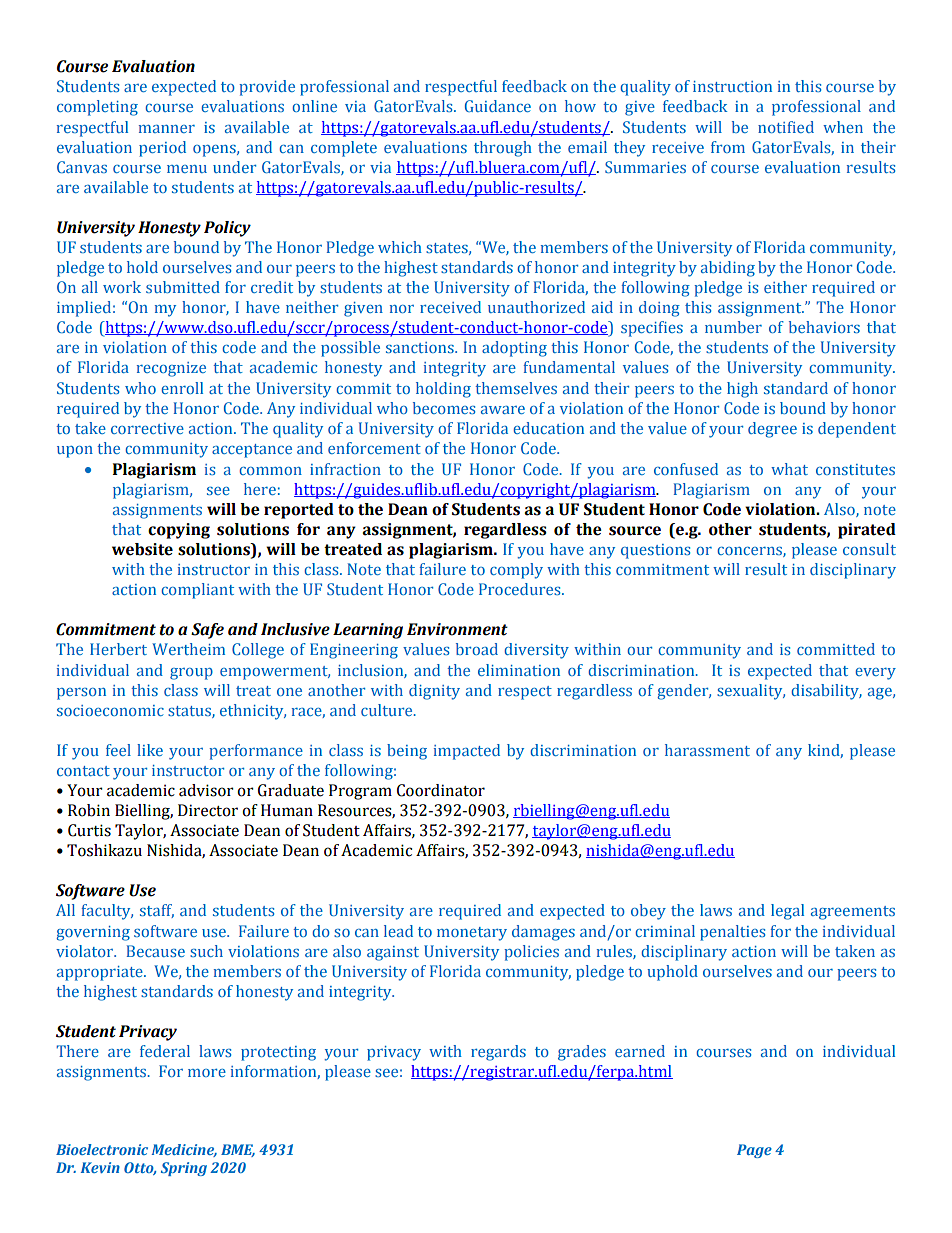 The width and height of the document is (952, 1233). What do you see at coordinates (498, 106) in the document?
I see `Guidance` at bounding box center [498, 106].
